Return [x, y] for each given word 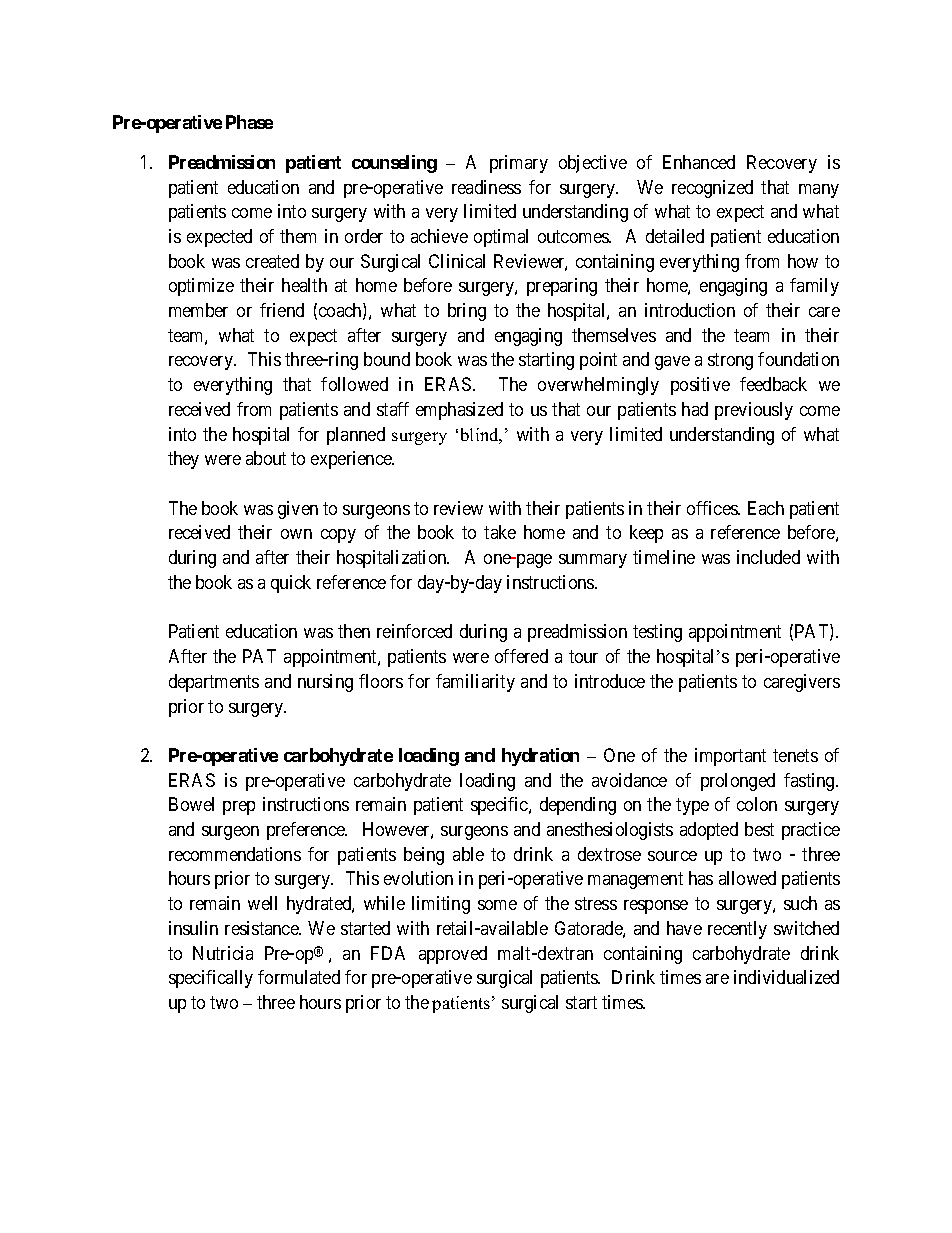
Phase [249, 122]
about [266, 458]
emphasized [459, 411]
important [730, 757]
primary [519, 164]
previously [754, 411]
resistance [262, 928]
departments [214, 683]
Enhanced [699, 162]
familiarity [475, 683]
